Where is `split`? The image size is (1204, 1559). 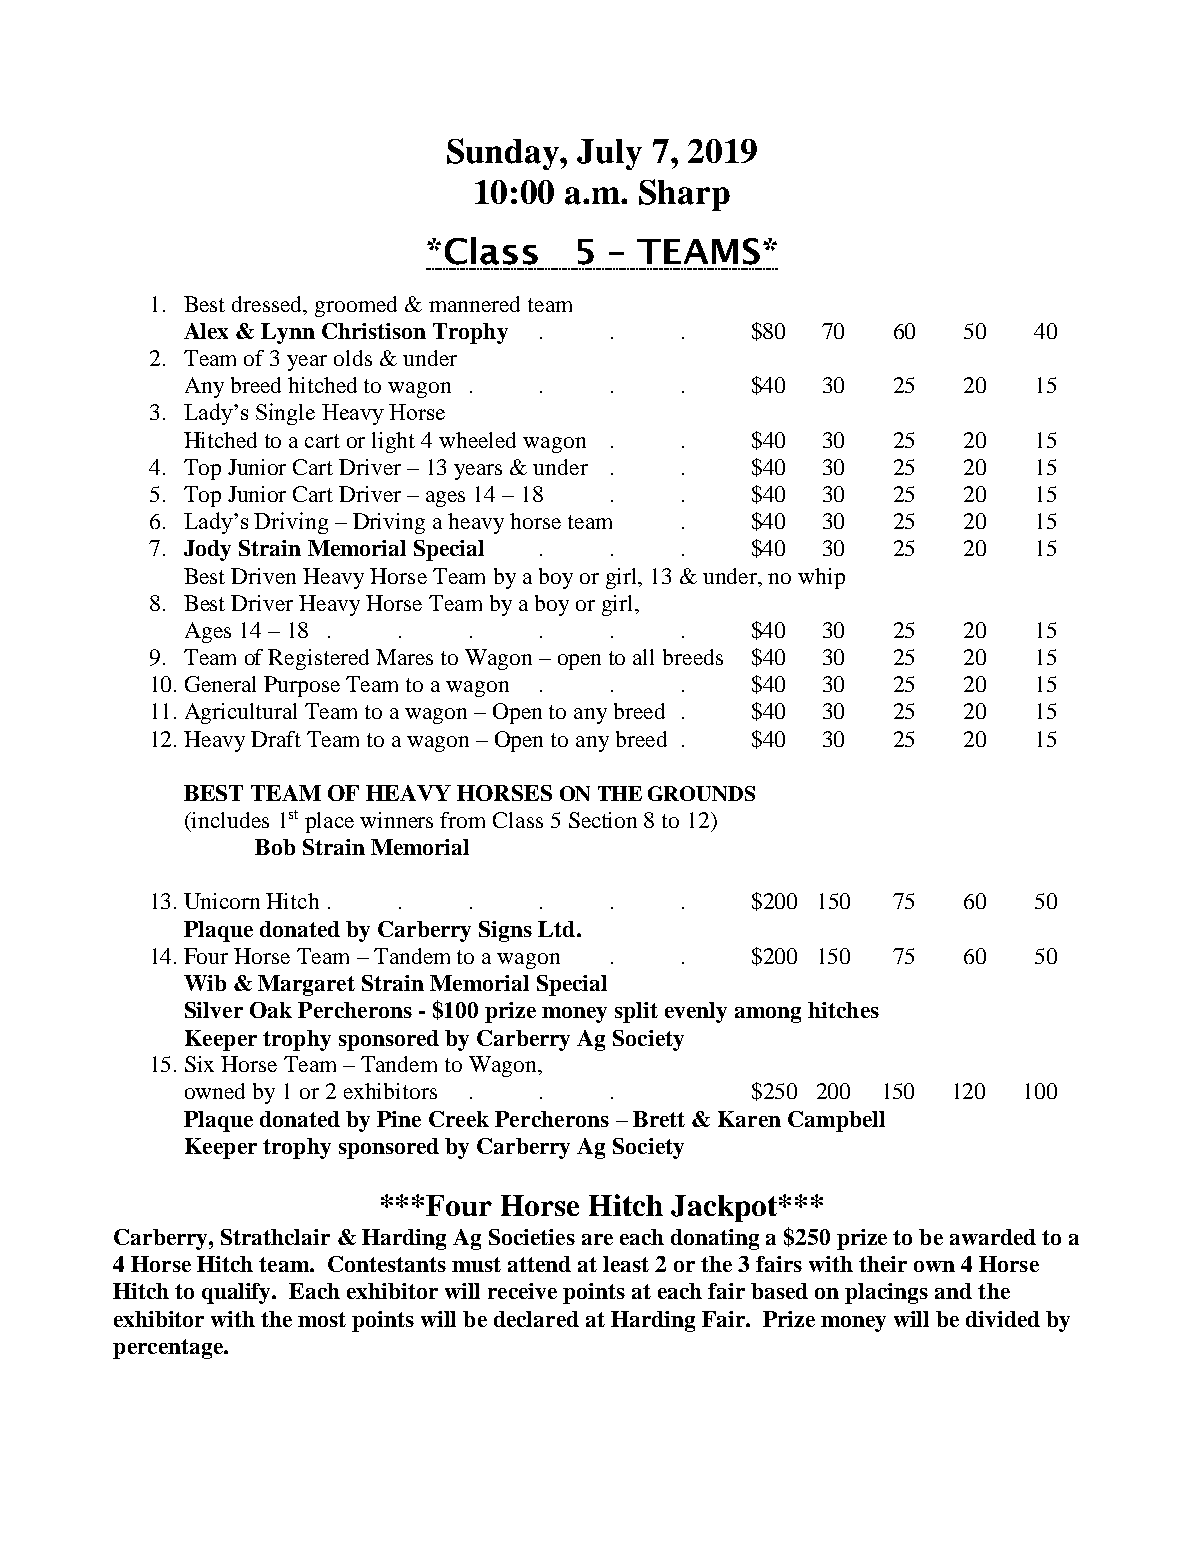 split is located at coordinates (636, 1012).
